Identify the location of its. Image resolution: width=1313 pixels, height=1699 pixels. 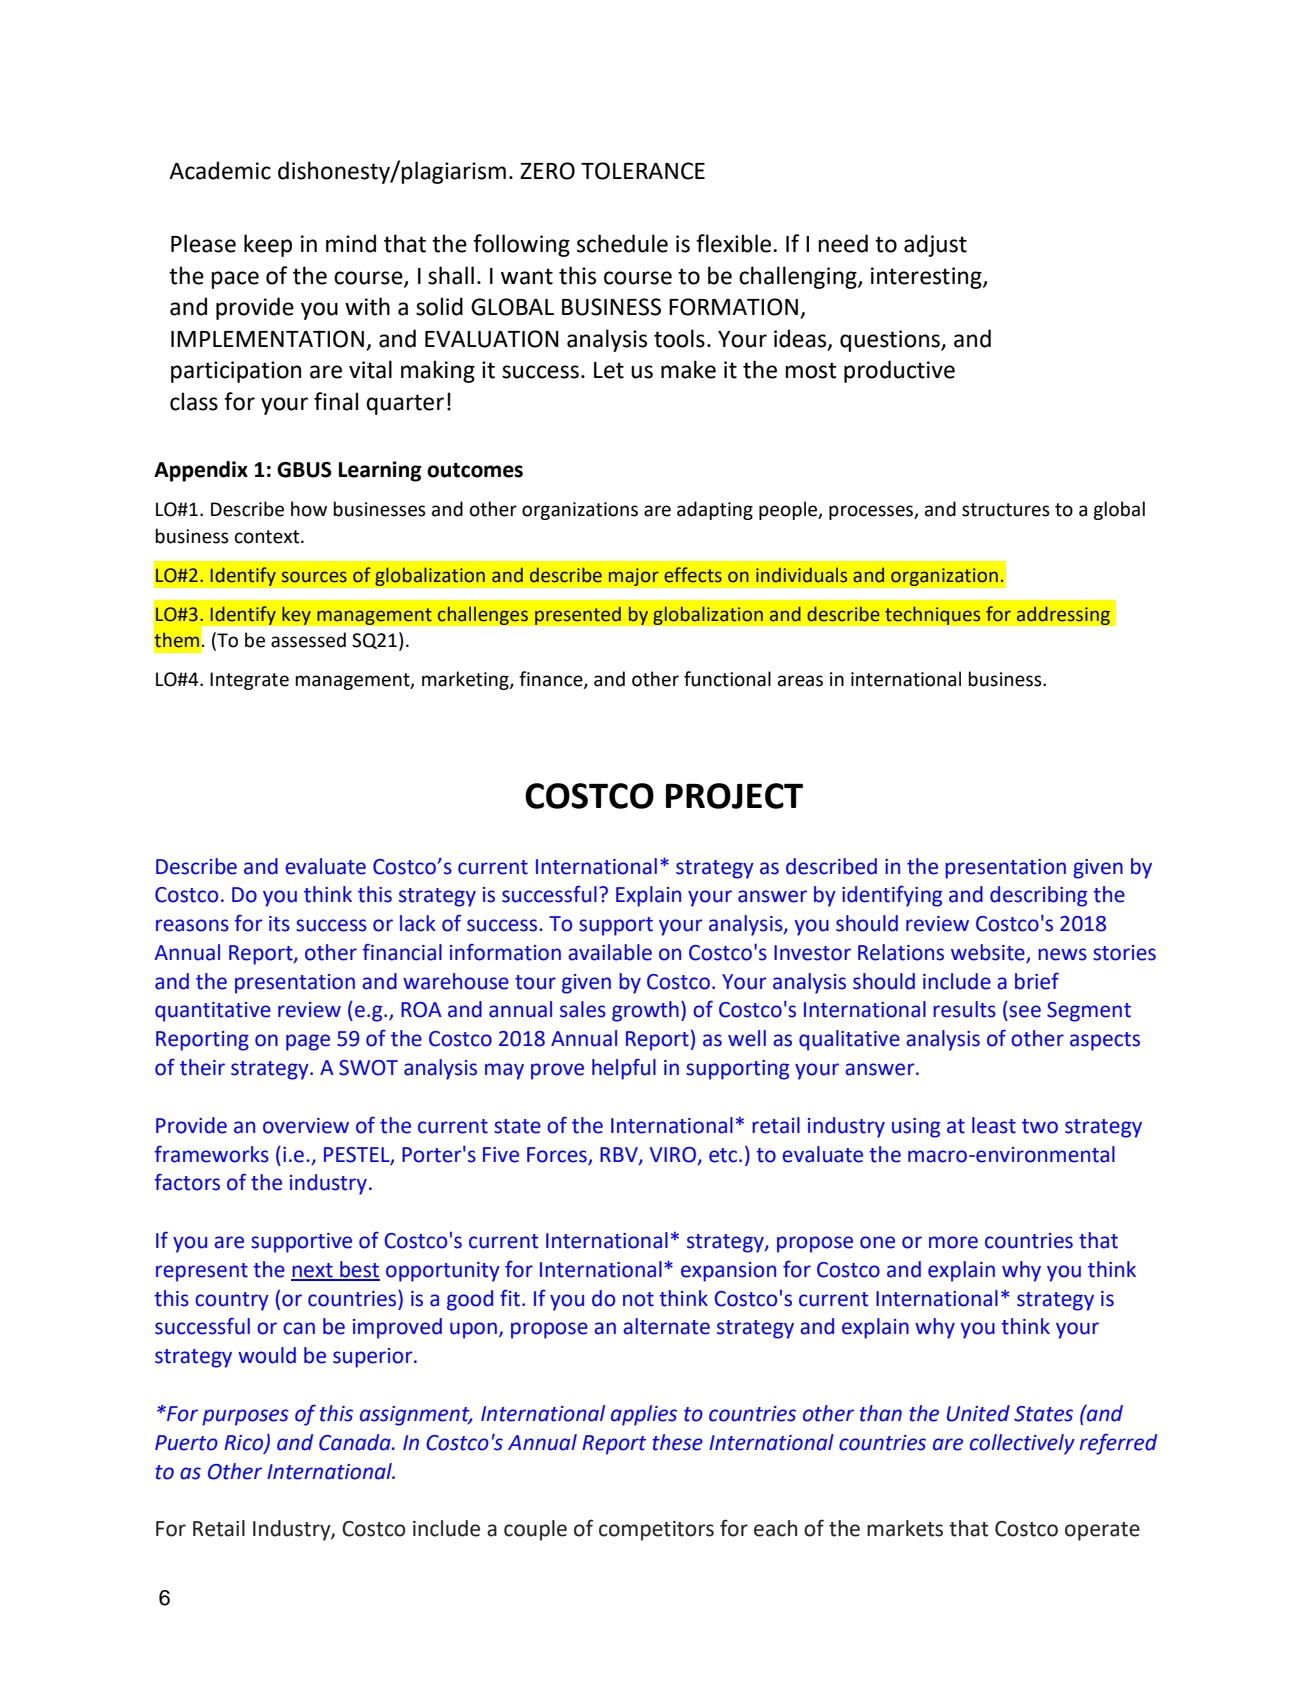
(279, 924).
